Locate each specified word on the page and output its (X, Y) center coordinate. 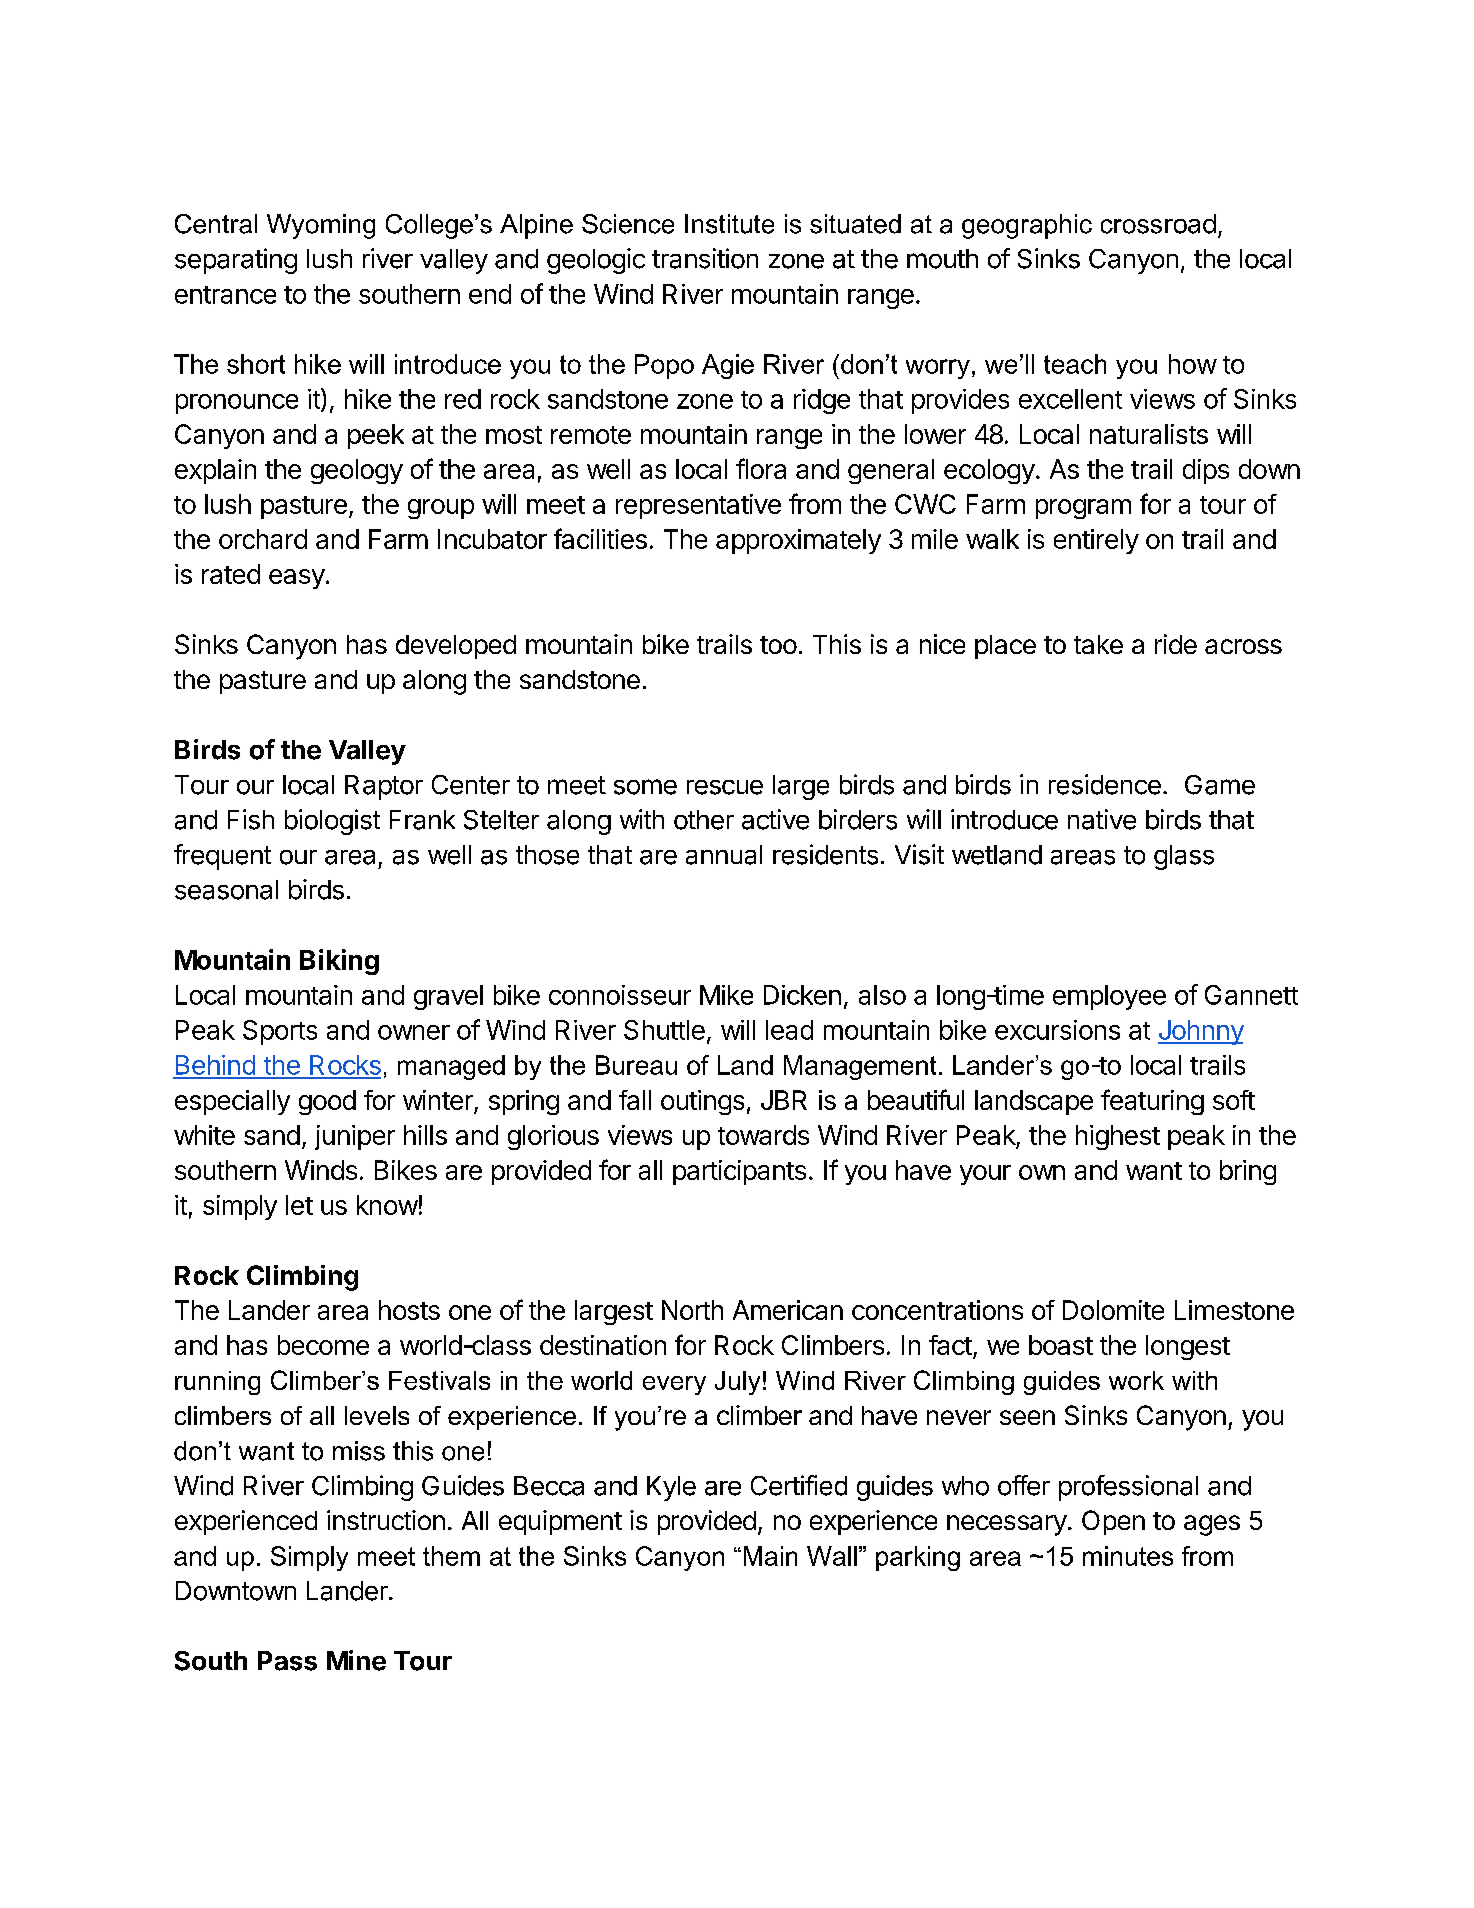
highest (1118, 1137)
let (299, 1205)
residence (1105, 784)
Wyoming (321, 226)
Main (770, 1556)
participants (739, 1172)
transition (705, 258)
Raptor (384, 787)
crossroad (1158, 224)
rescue (725, 787)
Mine (356, 1660)
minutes (1128, 1556)
